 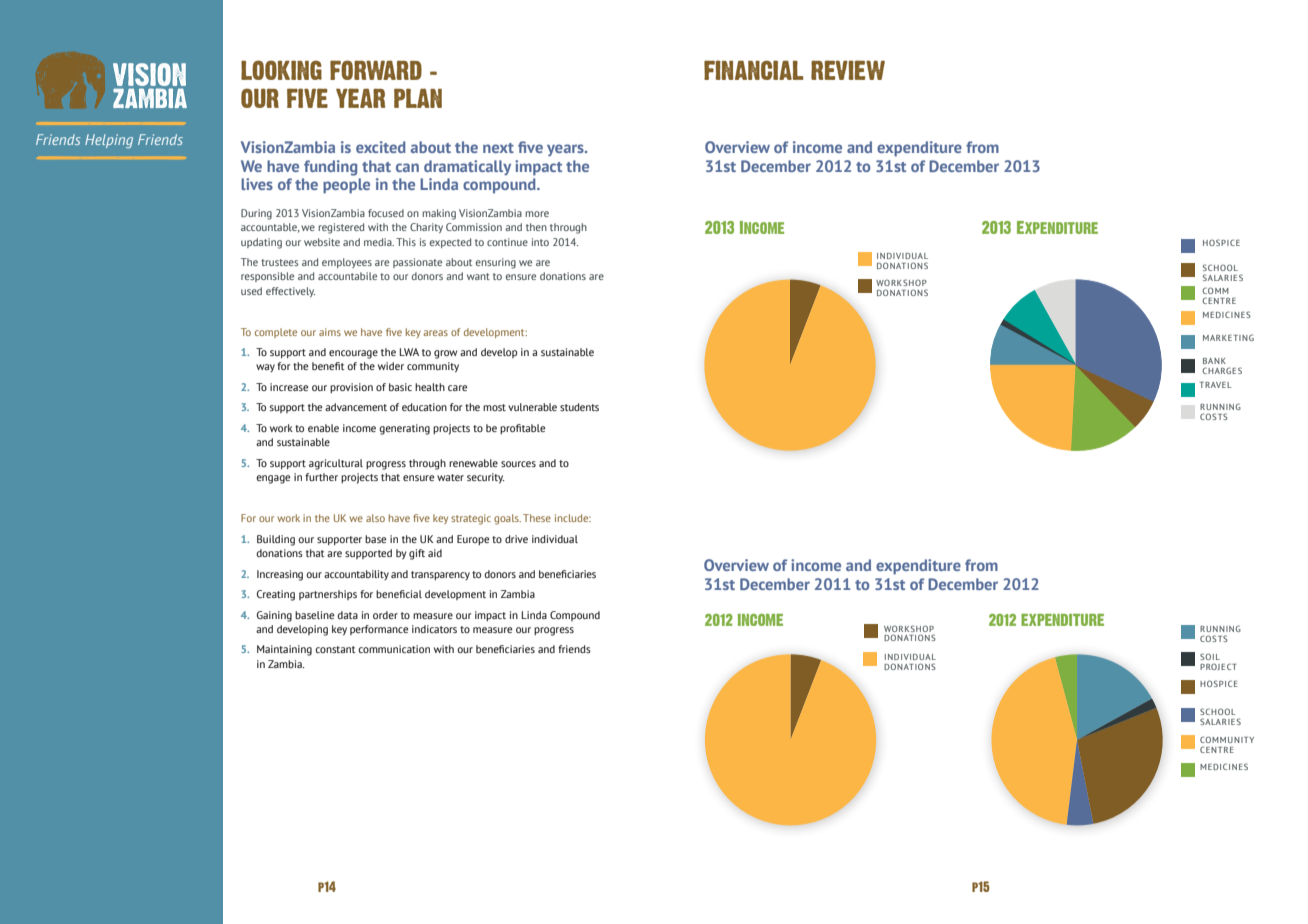 I want to click on Looking, so click(x=281, y=70).
